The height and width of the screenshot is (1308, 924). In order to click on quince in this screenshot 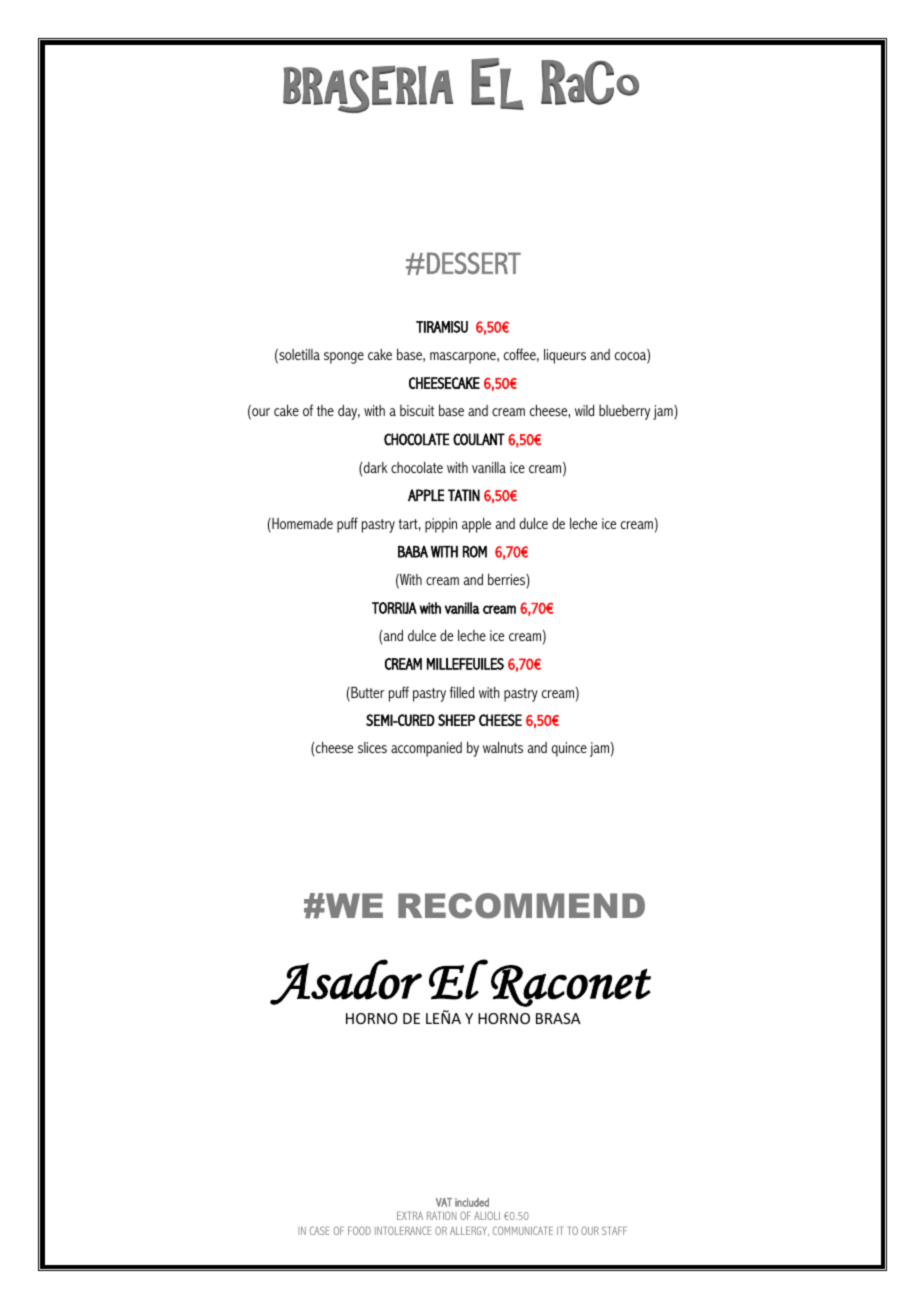, I will do `click(569, 749)`.
